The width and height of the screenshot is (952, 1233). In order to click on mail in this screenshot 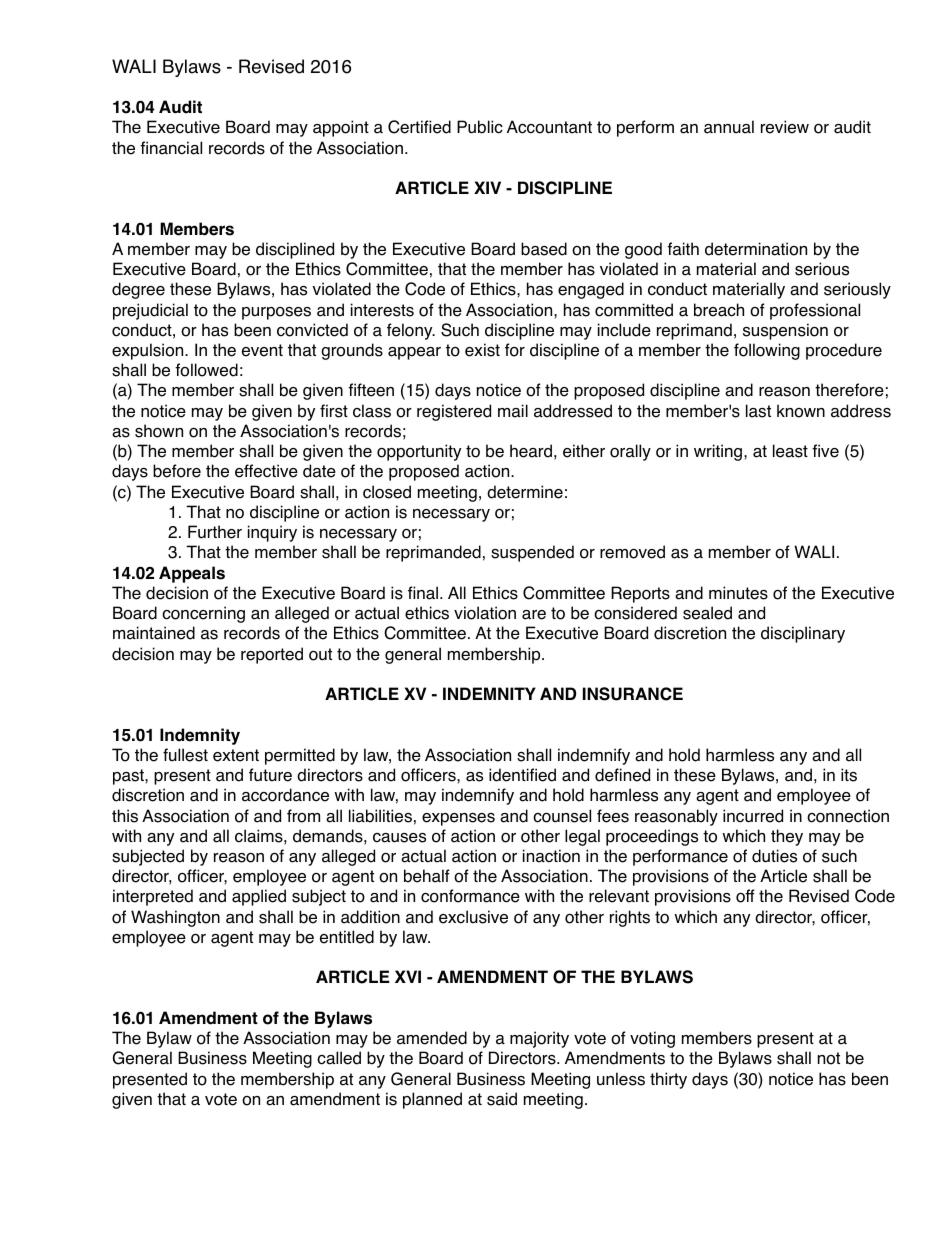, I will do `click(513, 411)`.
